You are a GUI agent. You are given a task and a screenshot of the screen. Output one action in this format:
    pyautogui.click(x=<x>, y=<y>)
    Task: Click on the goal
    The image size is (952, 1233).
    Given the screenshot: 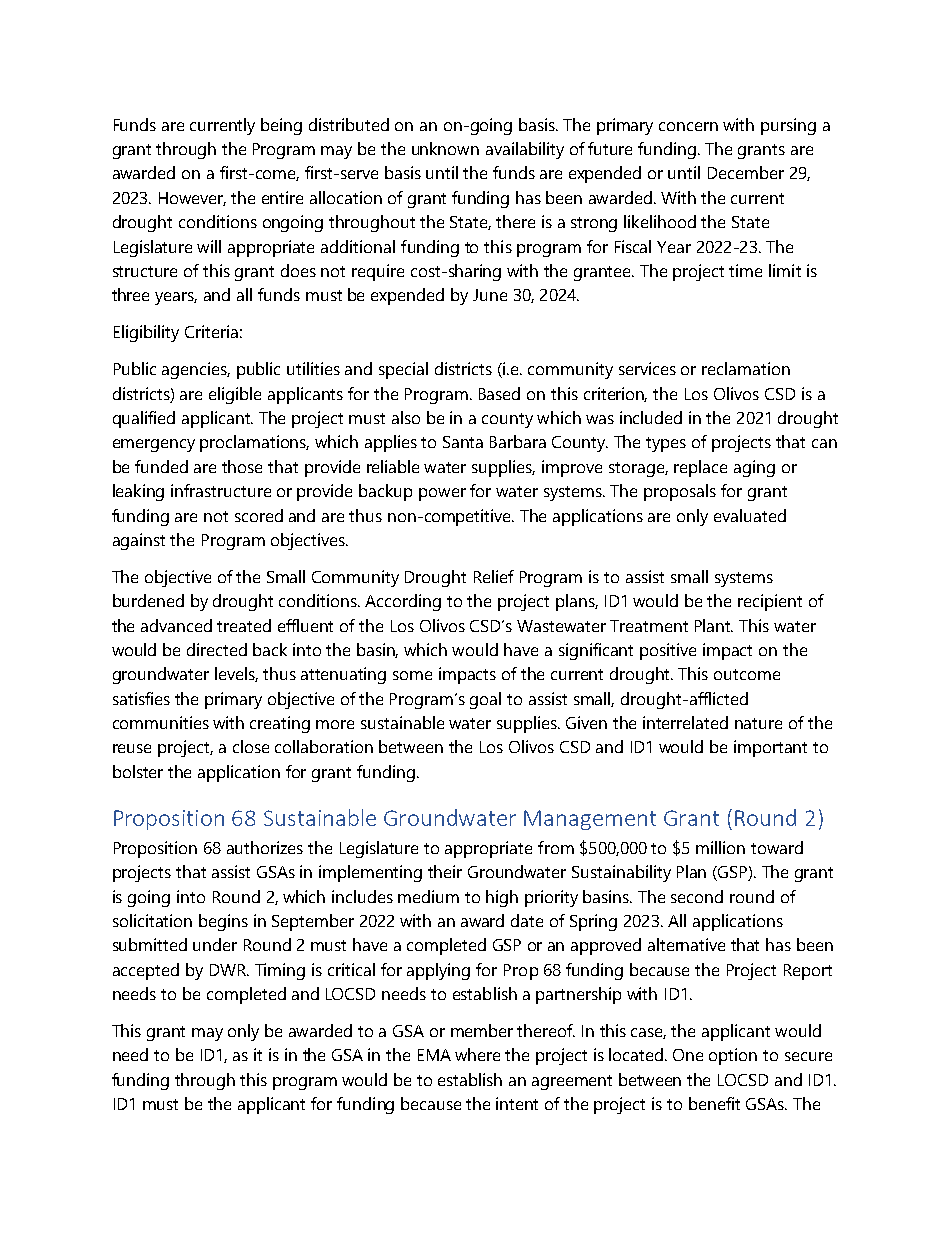 What is the action you would take?
    pyautogui.click(x=485, y=700)
